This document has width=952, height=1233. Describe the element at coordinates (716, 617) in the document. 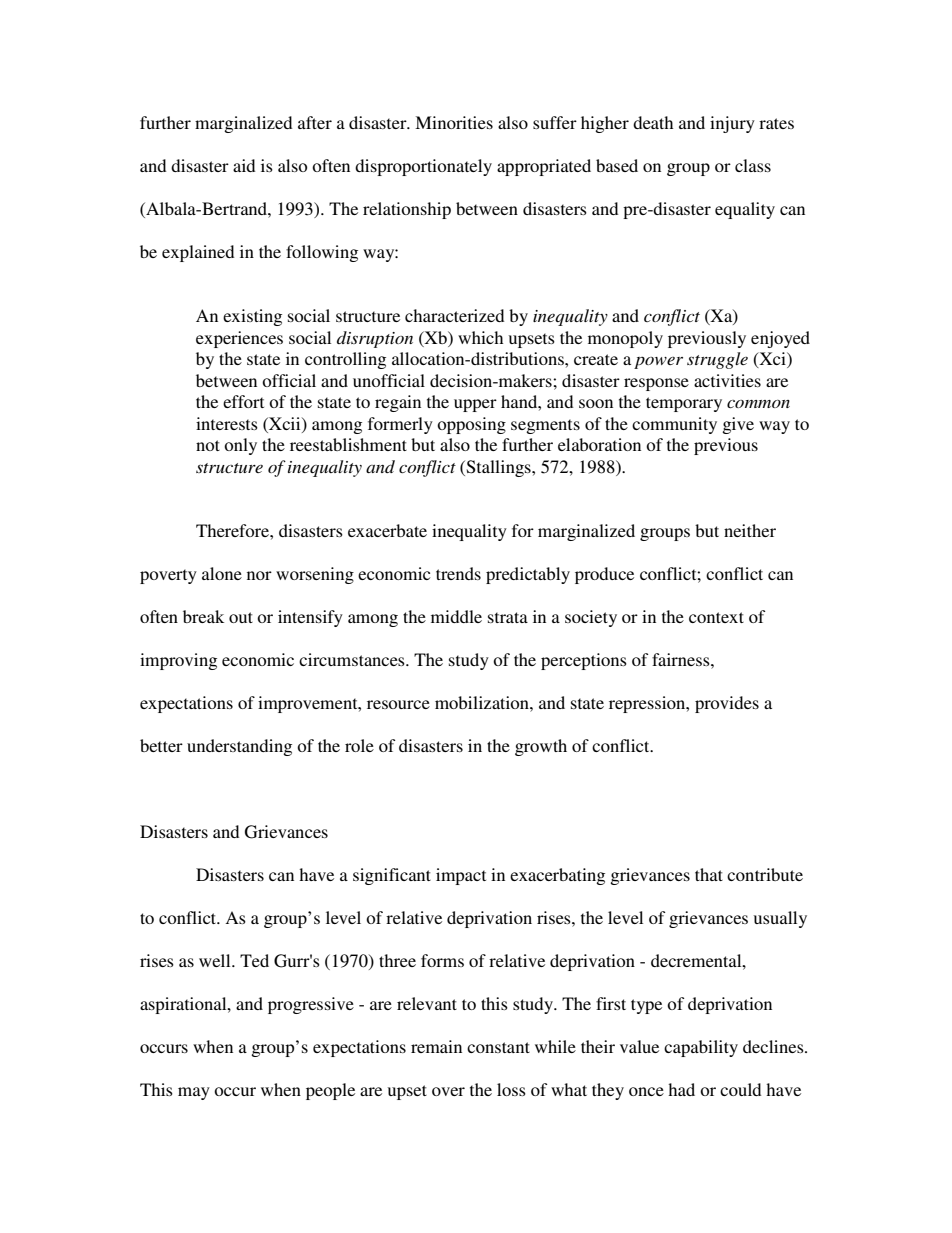

I see `context` at that location.
